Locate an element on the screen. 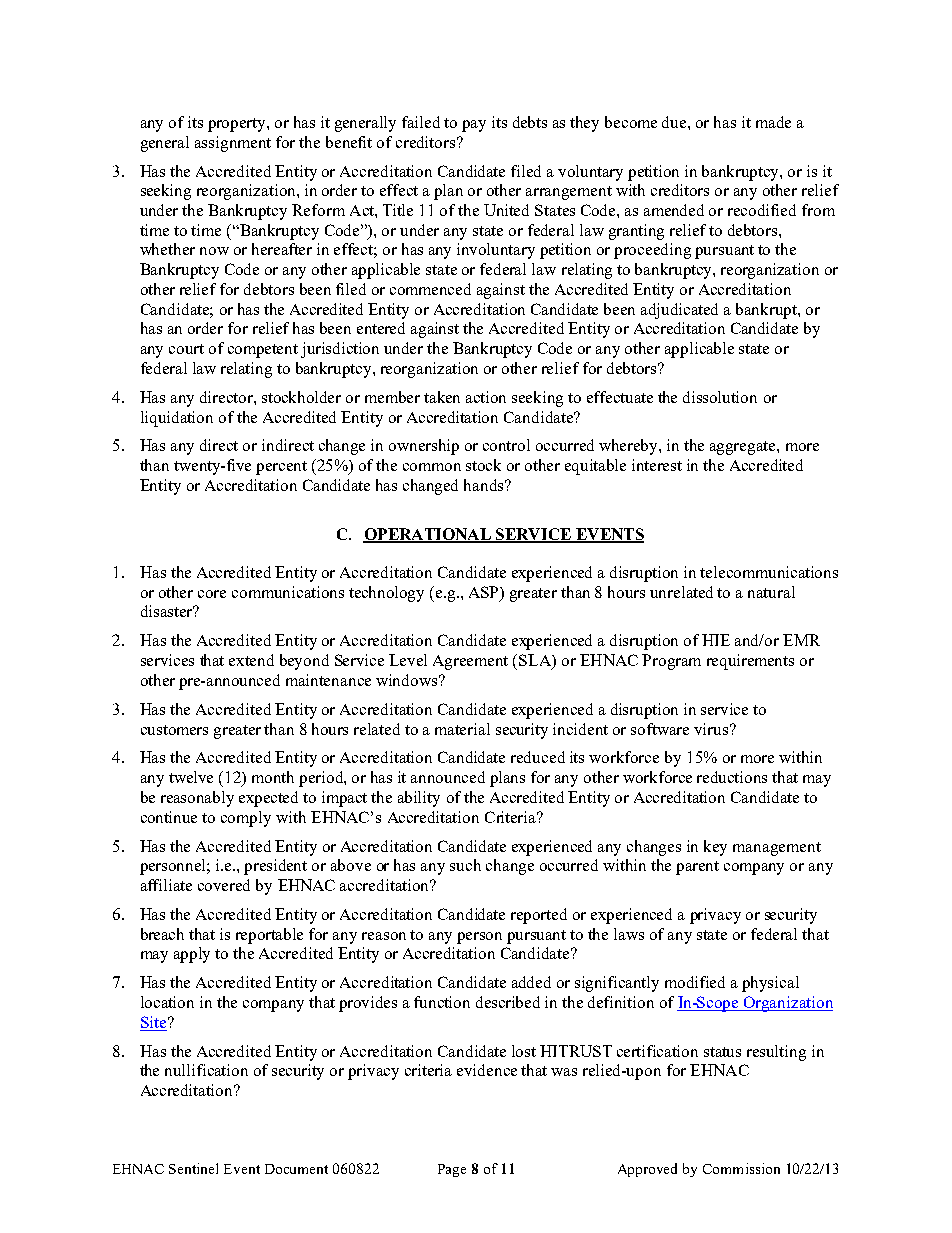  material is located at coordinates (462, 729).
